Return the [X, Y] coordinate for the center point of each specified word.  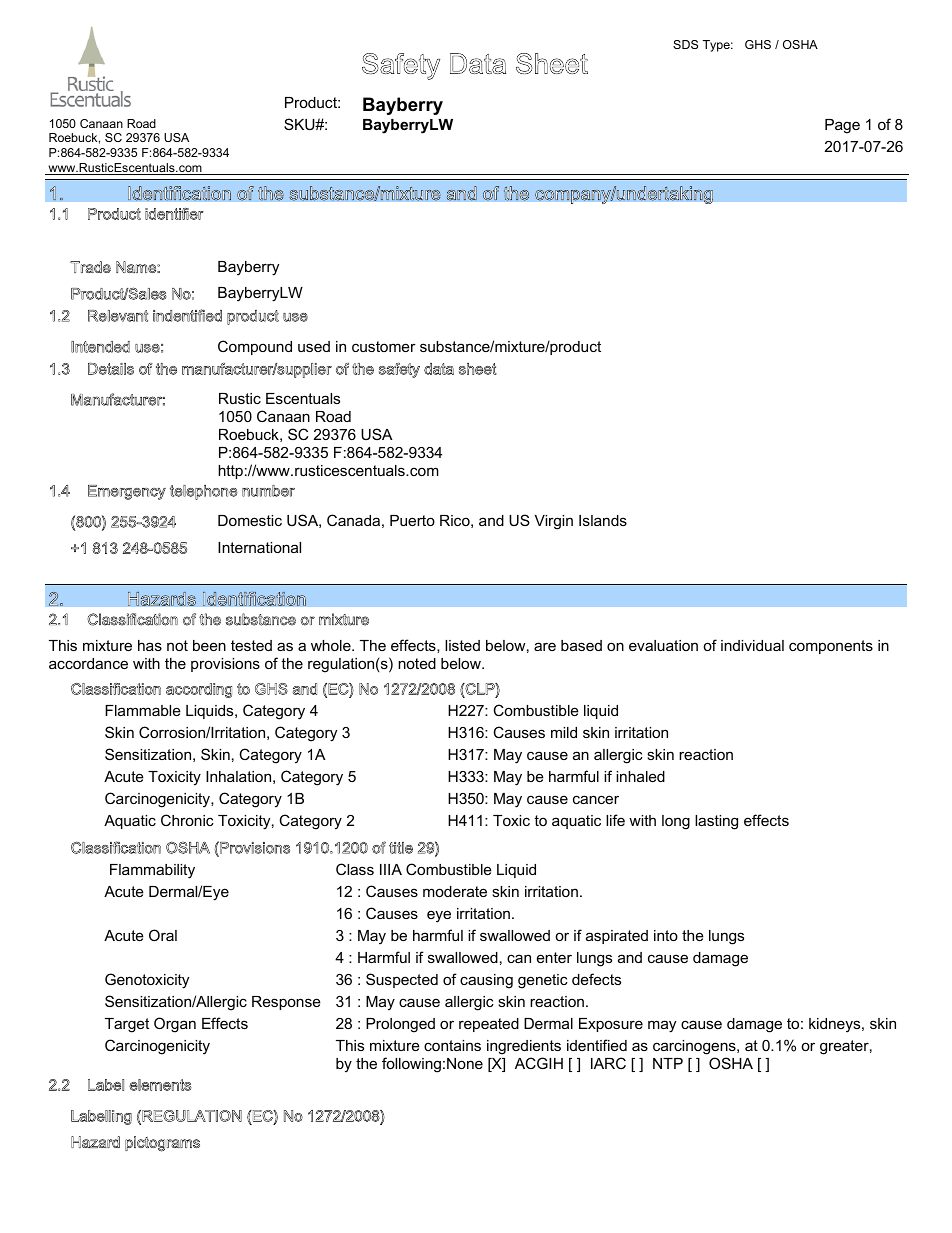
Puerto [412, 520]
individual [752, 645]
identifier [174, 214]
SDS [685, 44]
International [259, 547]
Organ [175, 1025]
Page [842, 126]
